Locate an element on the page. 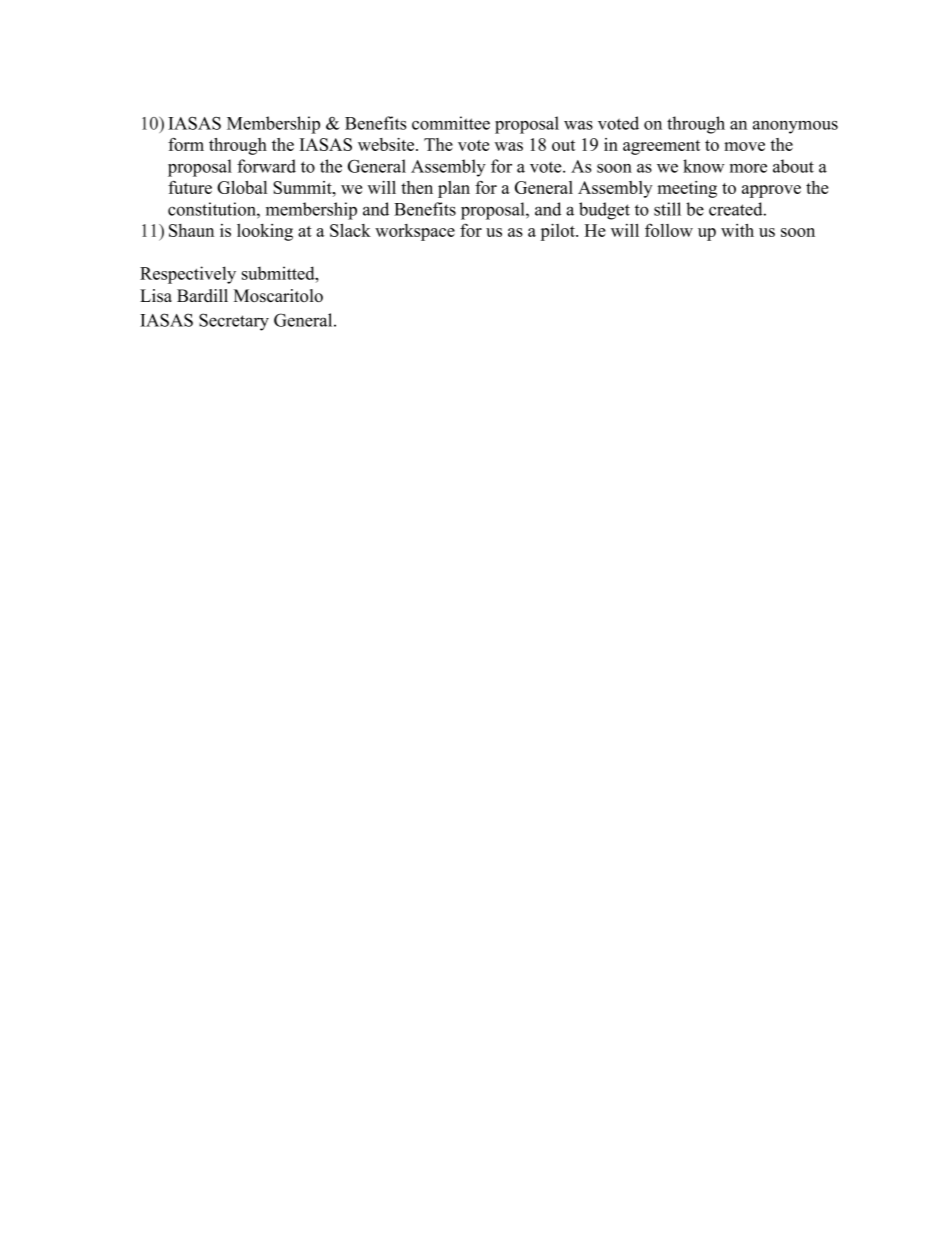 The height and width of the image is (1233, 952). workspace is located at coordinates (415, 232).
